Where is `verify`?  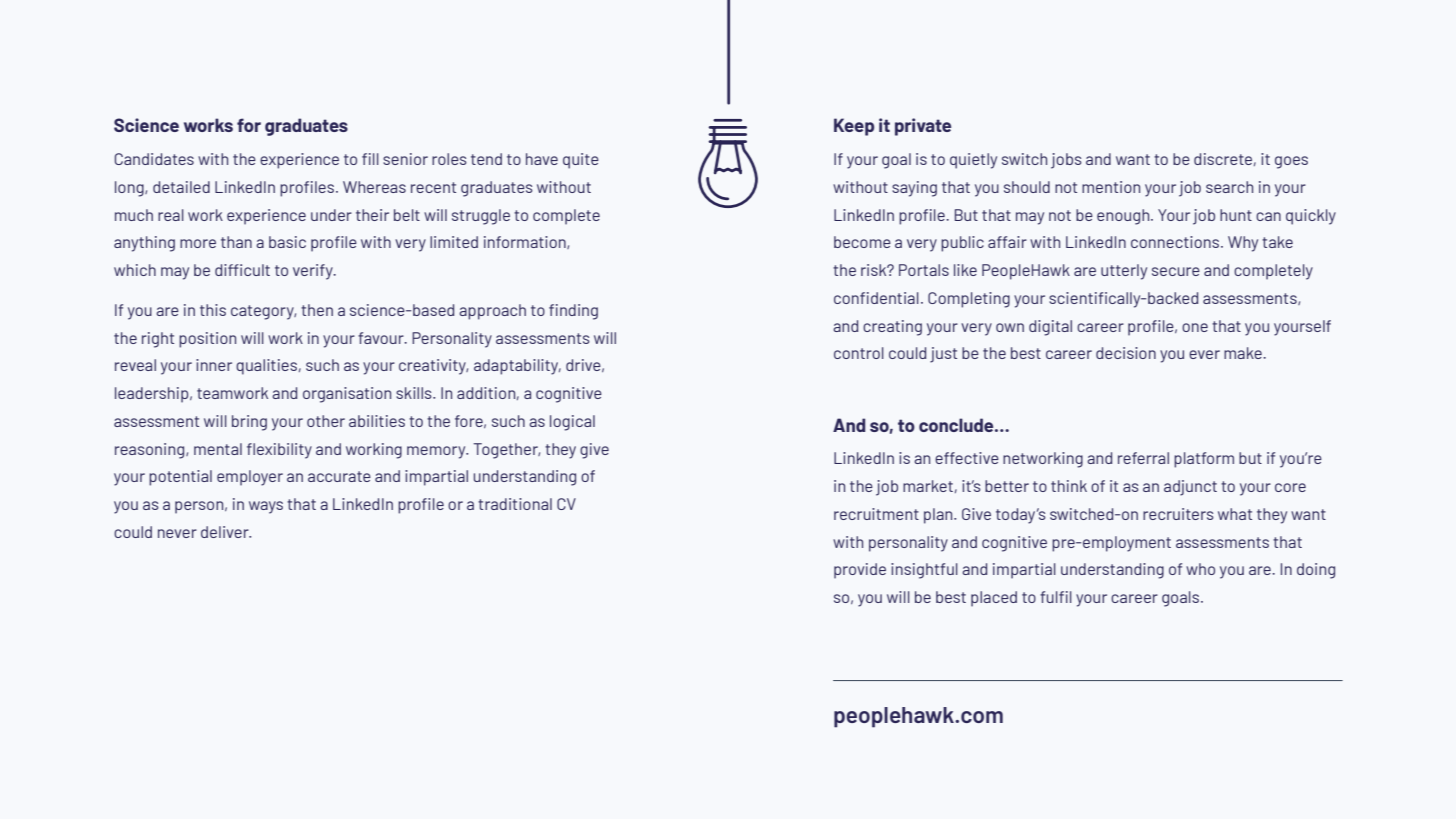 verify is located at coordinates (314, 272).
